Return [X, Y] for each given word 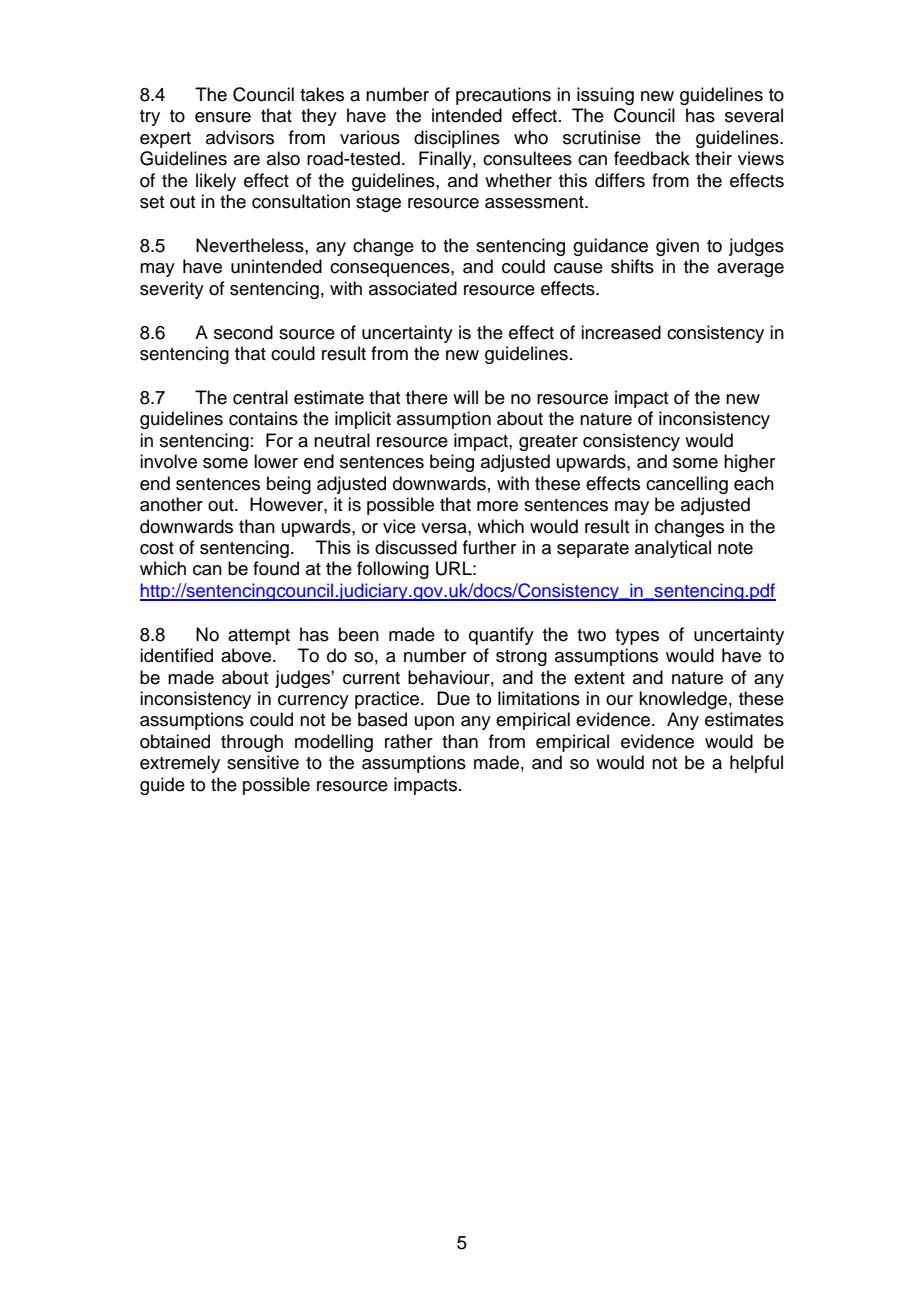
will [465, 397]
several [754, 115]
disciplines [457, 139]
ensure [223, 117]
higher [749, 463]
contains [263, 418]
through [252, 743]
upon [434, 723]
